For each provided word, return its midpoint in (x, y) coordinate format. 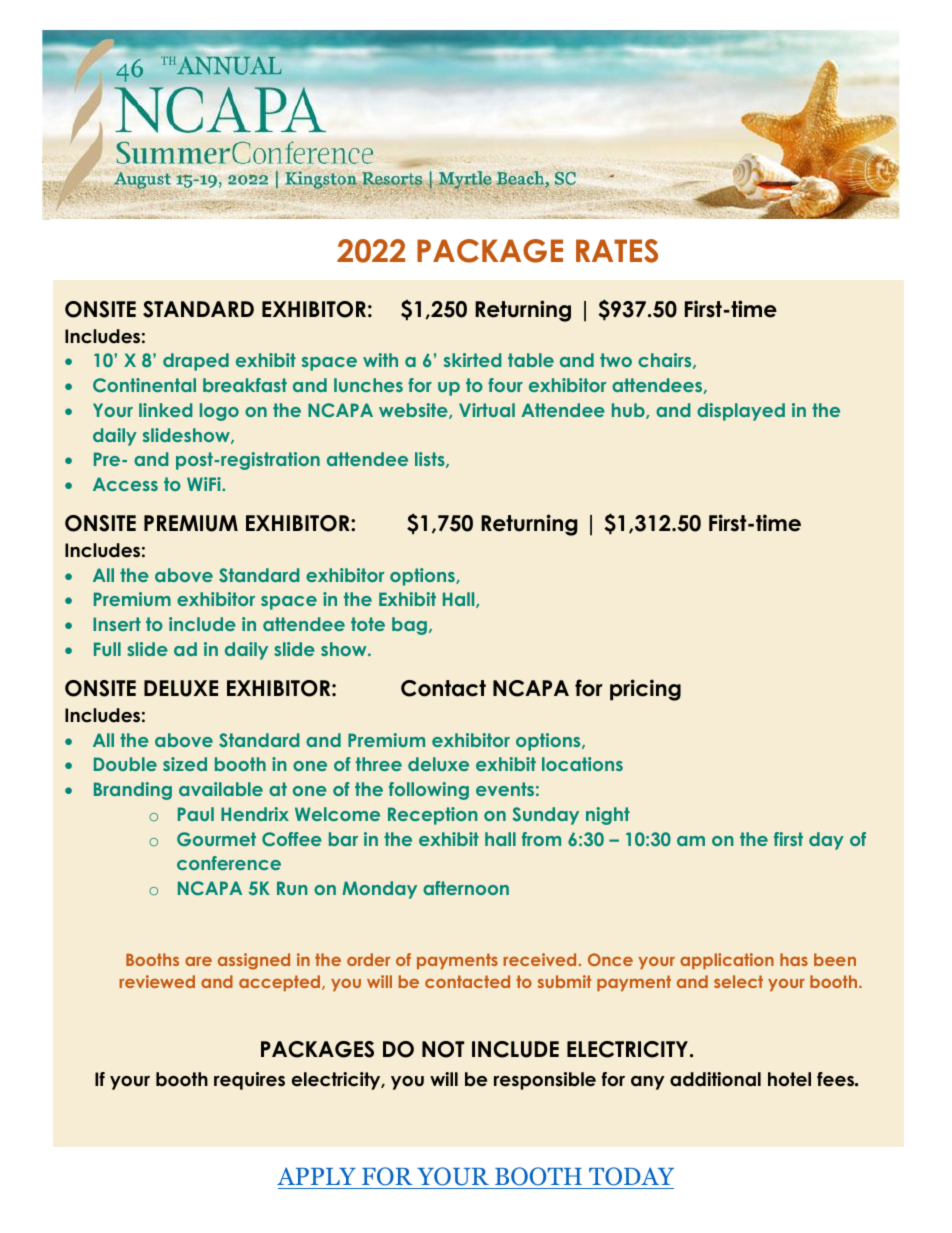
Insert (117, 624)
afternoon (466, 888)
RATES (617, 251)
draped (196, 362)
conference (229, 863)
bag (409, 626)
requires (249, 1081)
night (608, 816)
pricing (645, 690)
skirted (472, 360)
